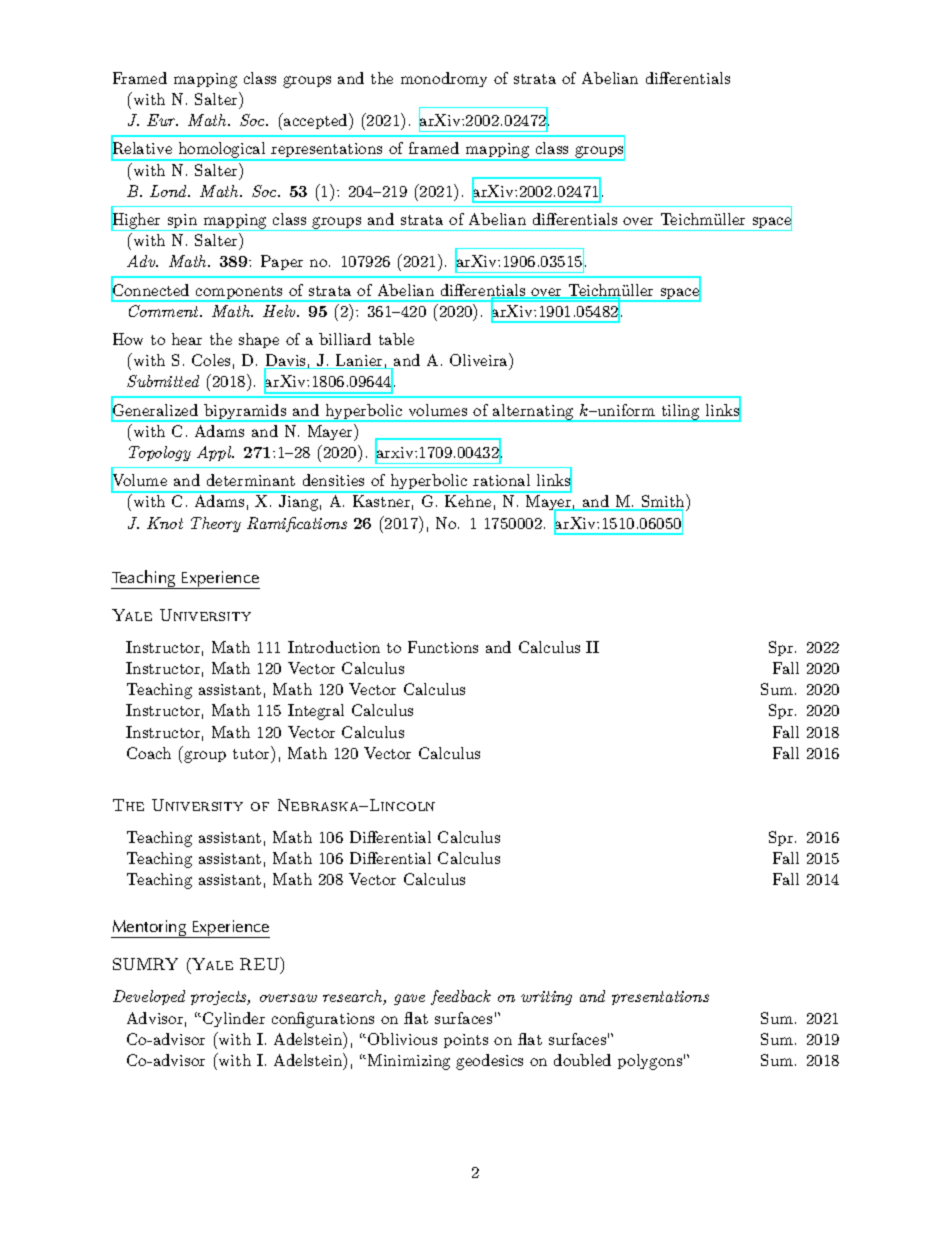  What do you see at coordinates (316, 121) in the screenshot?
I see `accepted` at bounding box center [316, 121].
